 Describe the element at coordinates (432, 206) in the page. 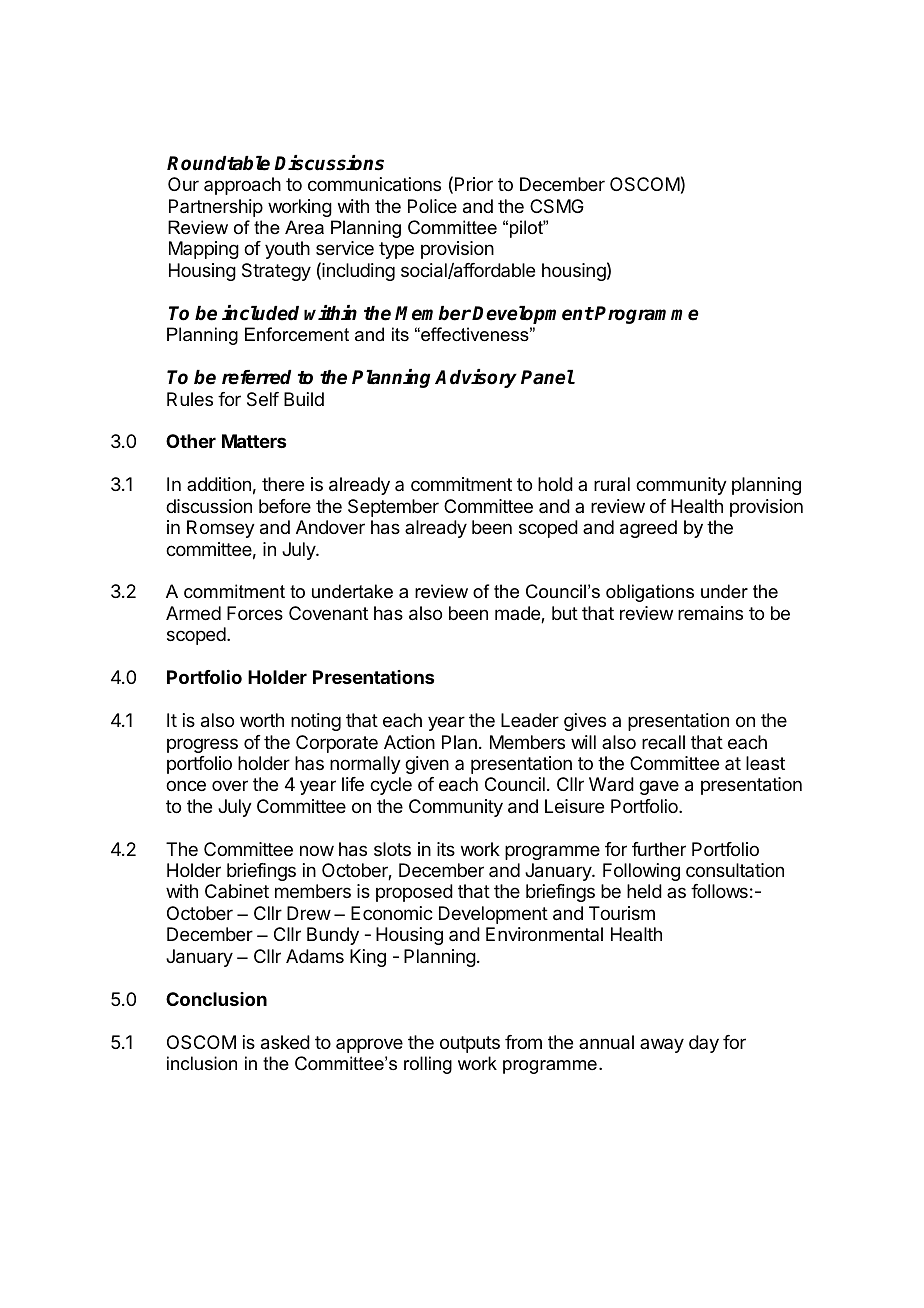

I see `Police` at that location.
